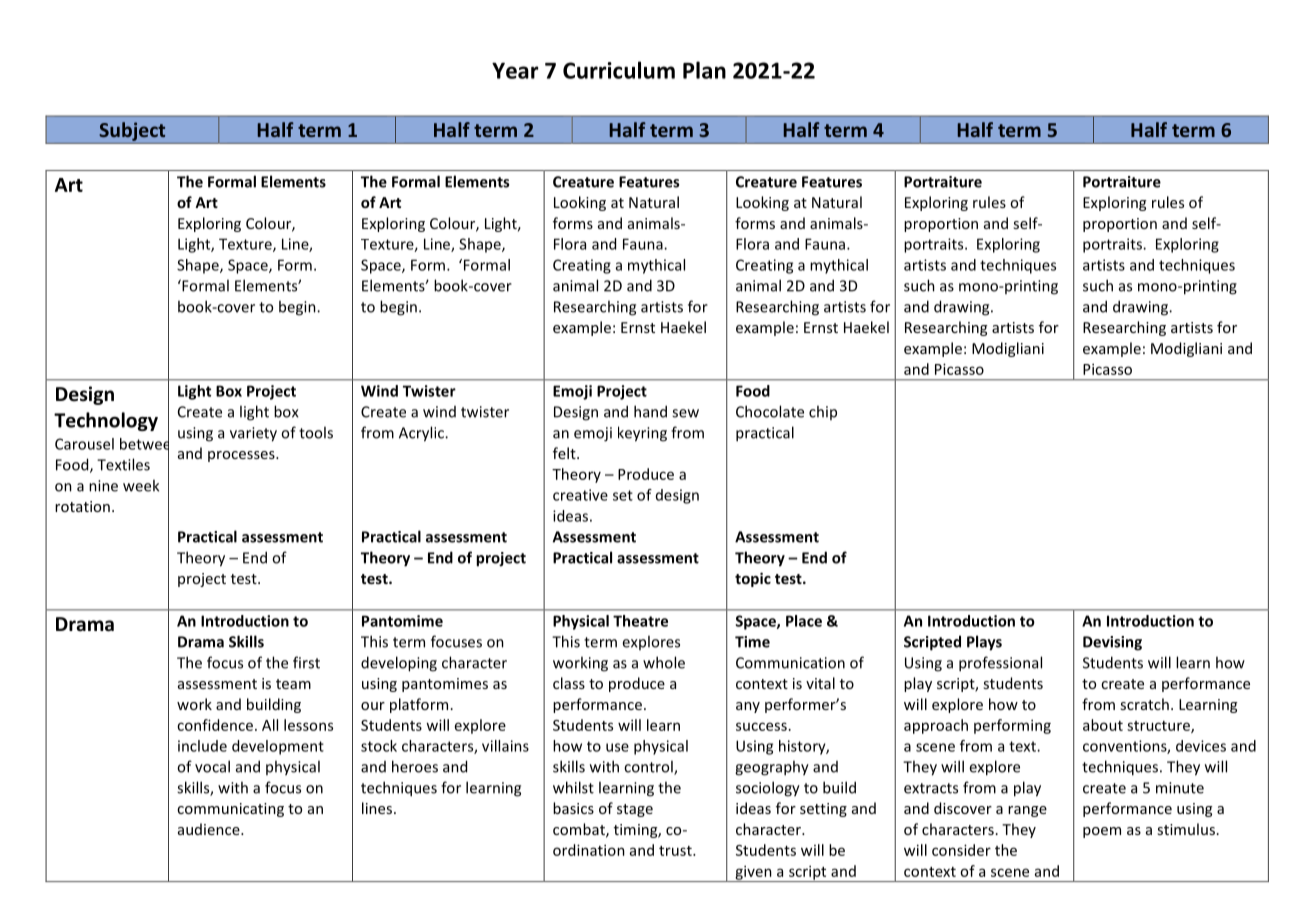  What do you see at coordinates (515, 70) in the screenshot?
I see `Year` at bounding box center [515, 70].
